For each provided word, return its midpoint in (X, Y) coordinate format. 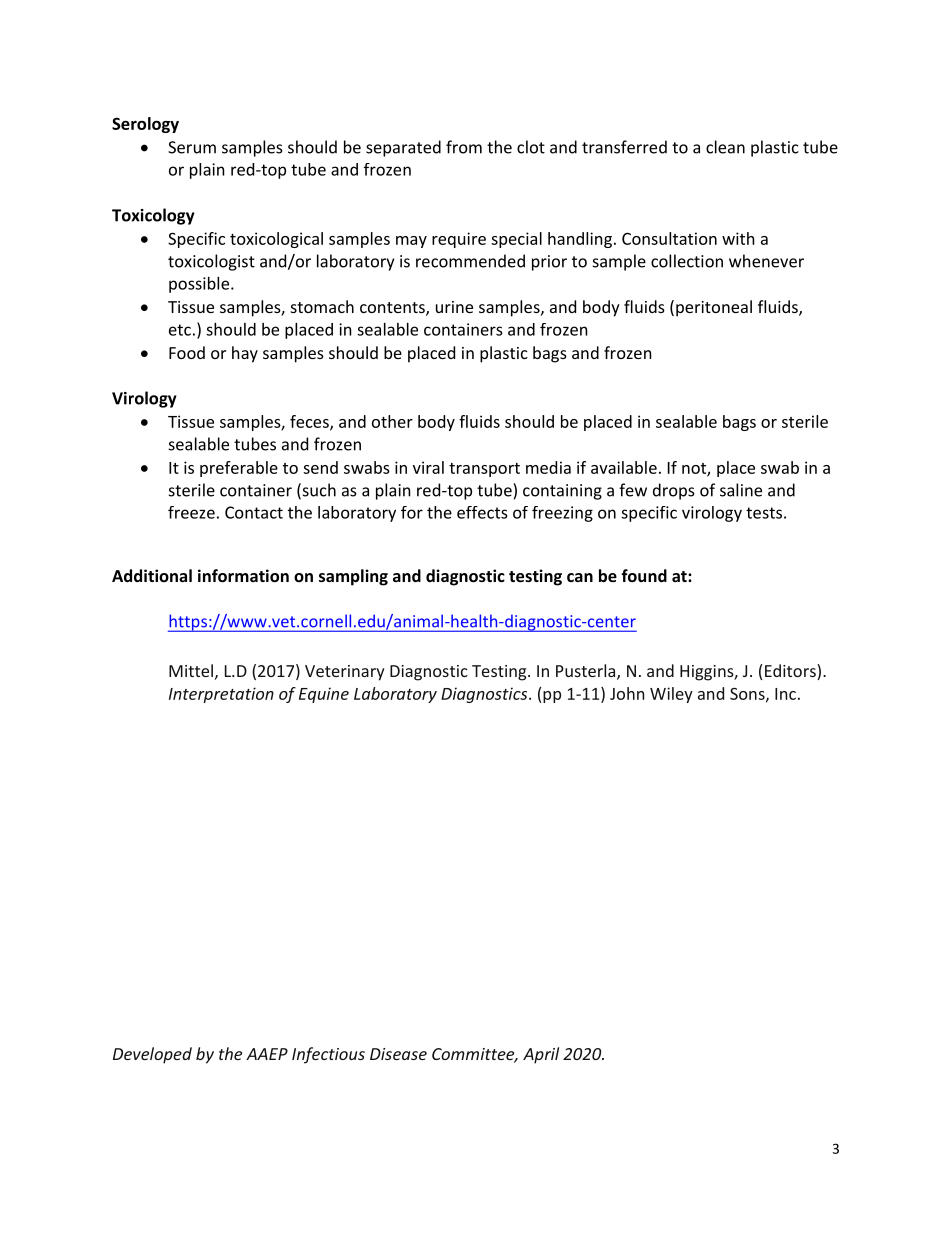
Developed (152, 1055)
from (464, 147)
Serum (192, 147)
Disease (398, 1054)
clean (725, 147)
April (541, 1055)
